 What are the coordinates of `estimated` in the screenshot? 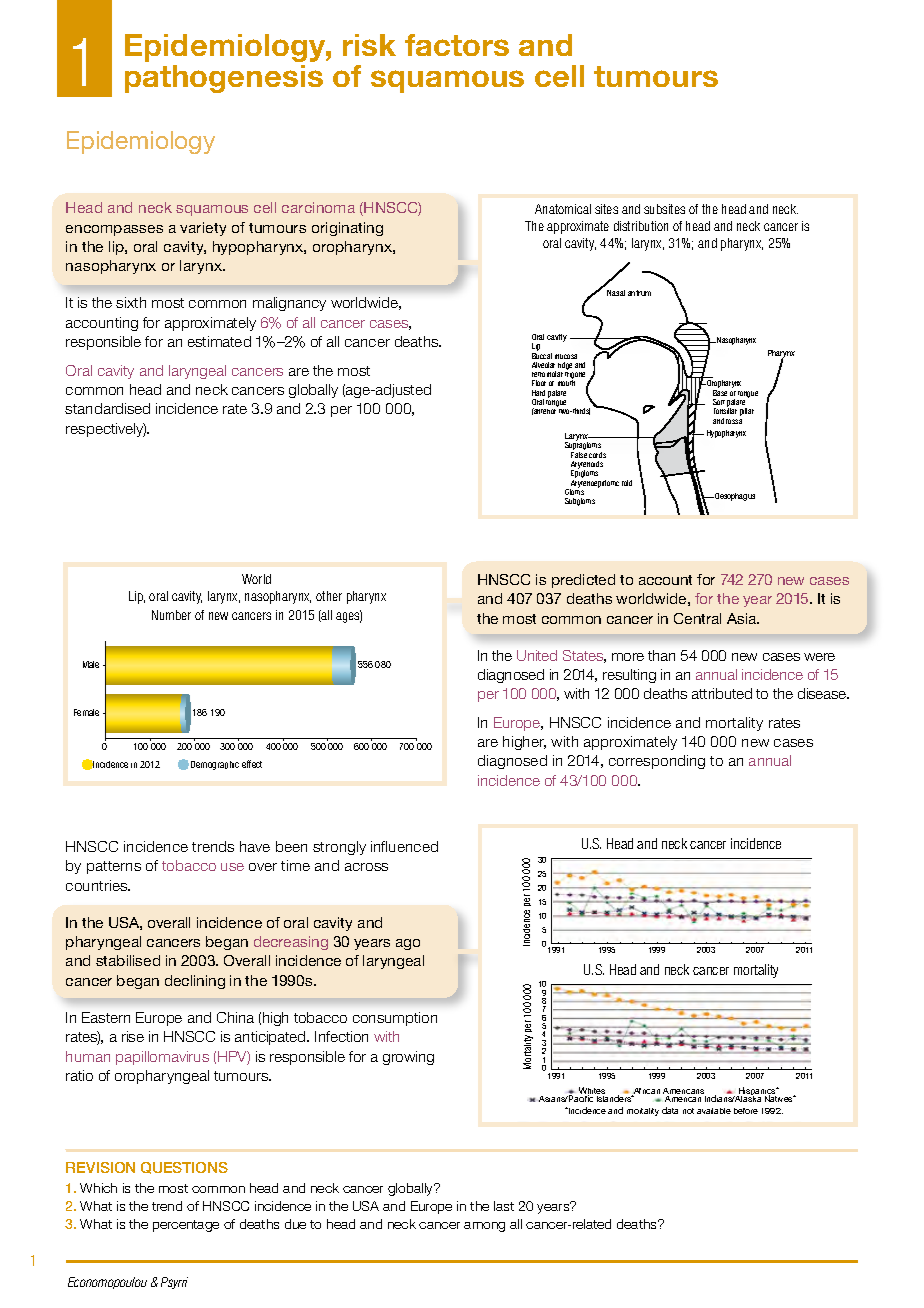 It's located at (219, 341).
